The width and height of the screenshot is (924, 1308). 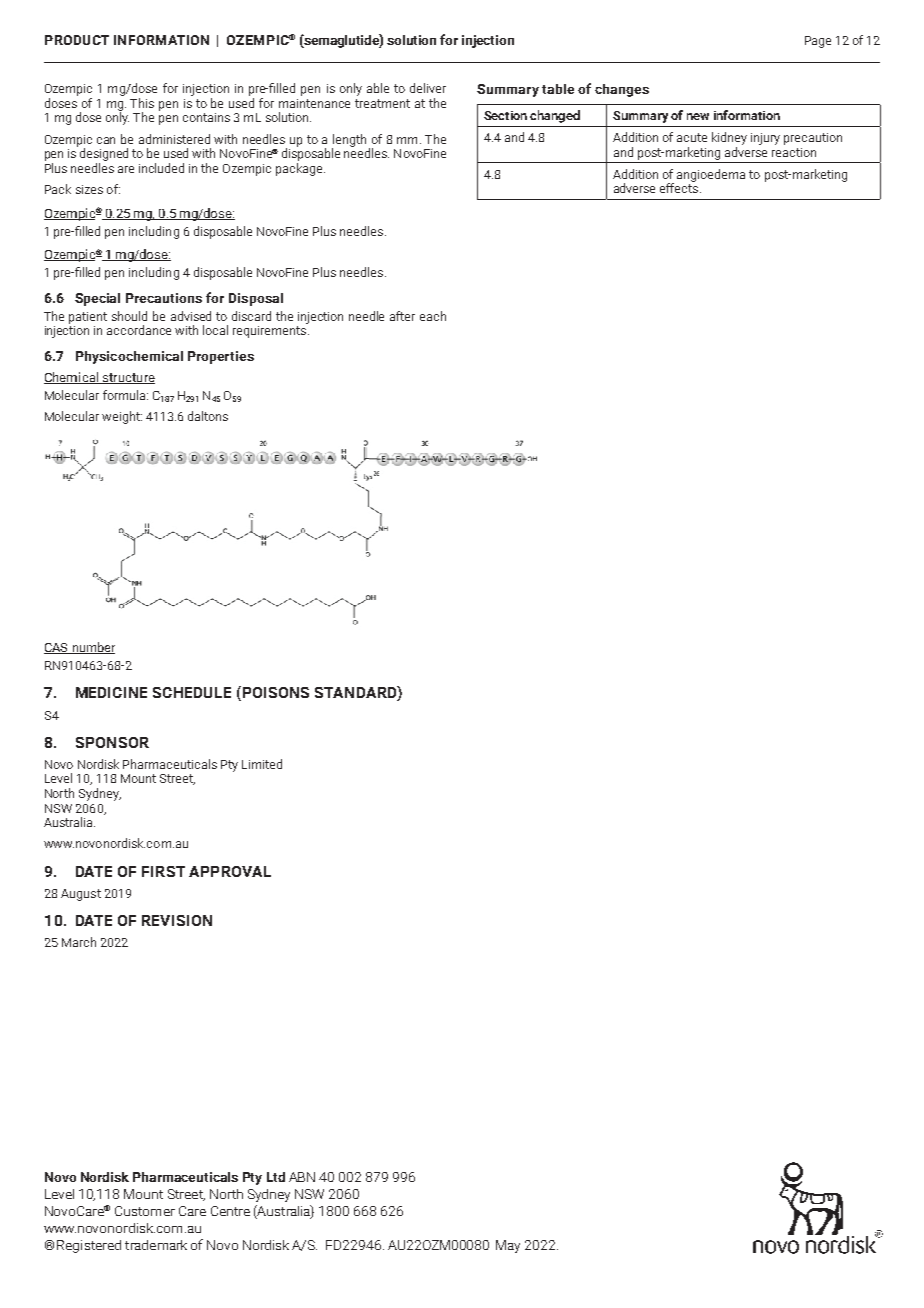 What do you see at coordinates (145, 1211) in the screenshot?
I see `Customer` at bounding box center [145, 1211].
